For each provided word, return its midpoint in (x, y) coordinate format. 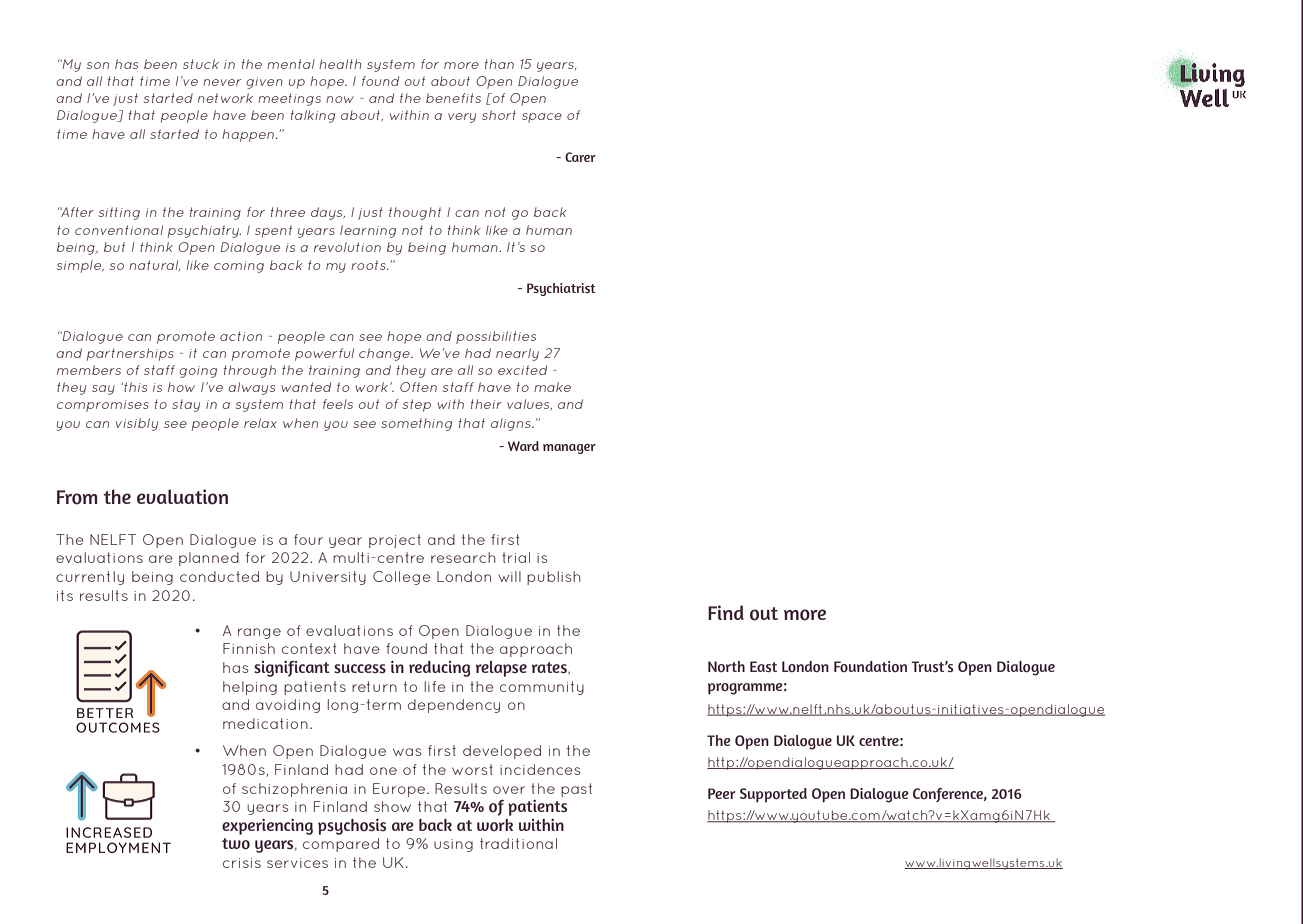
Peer (722, 793)
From (77, 497)
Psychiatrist (561, 289)
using (453, 845)
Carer (580, 157)
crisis (242, 863)
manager (569, 449)
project (395, 541)
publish (553, 578)
